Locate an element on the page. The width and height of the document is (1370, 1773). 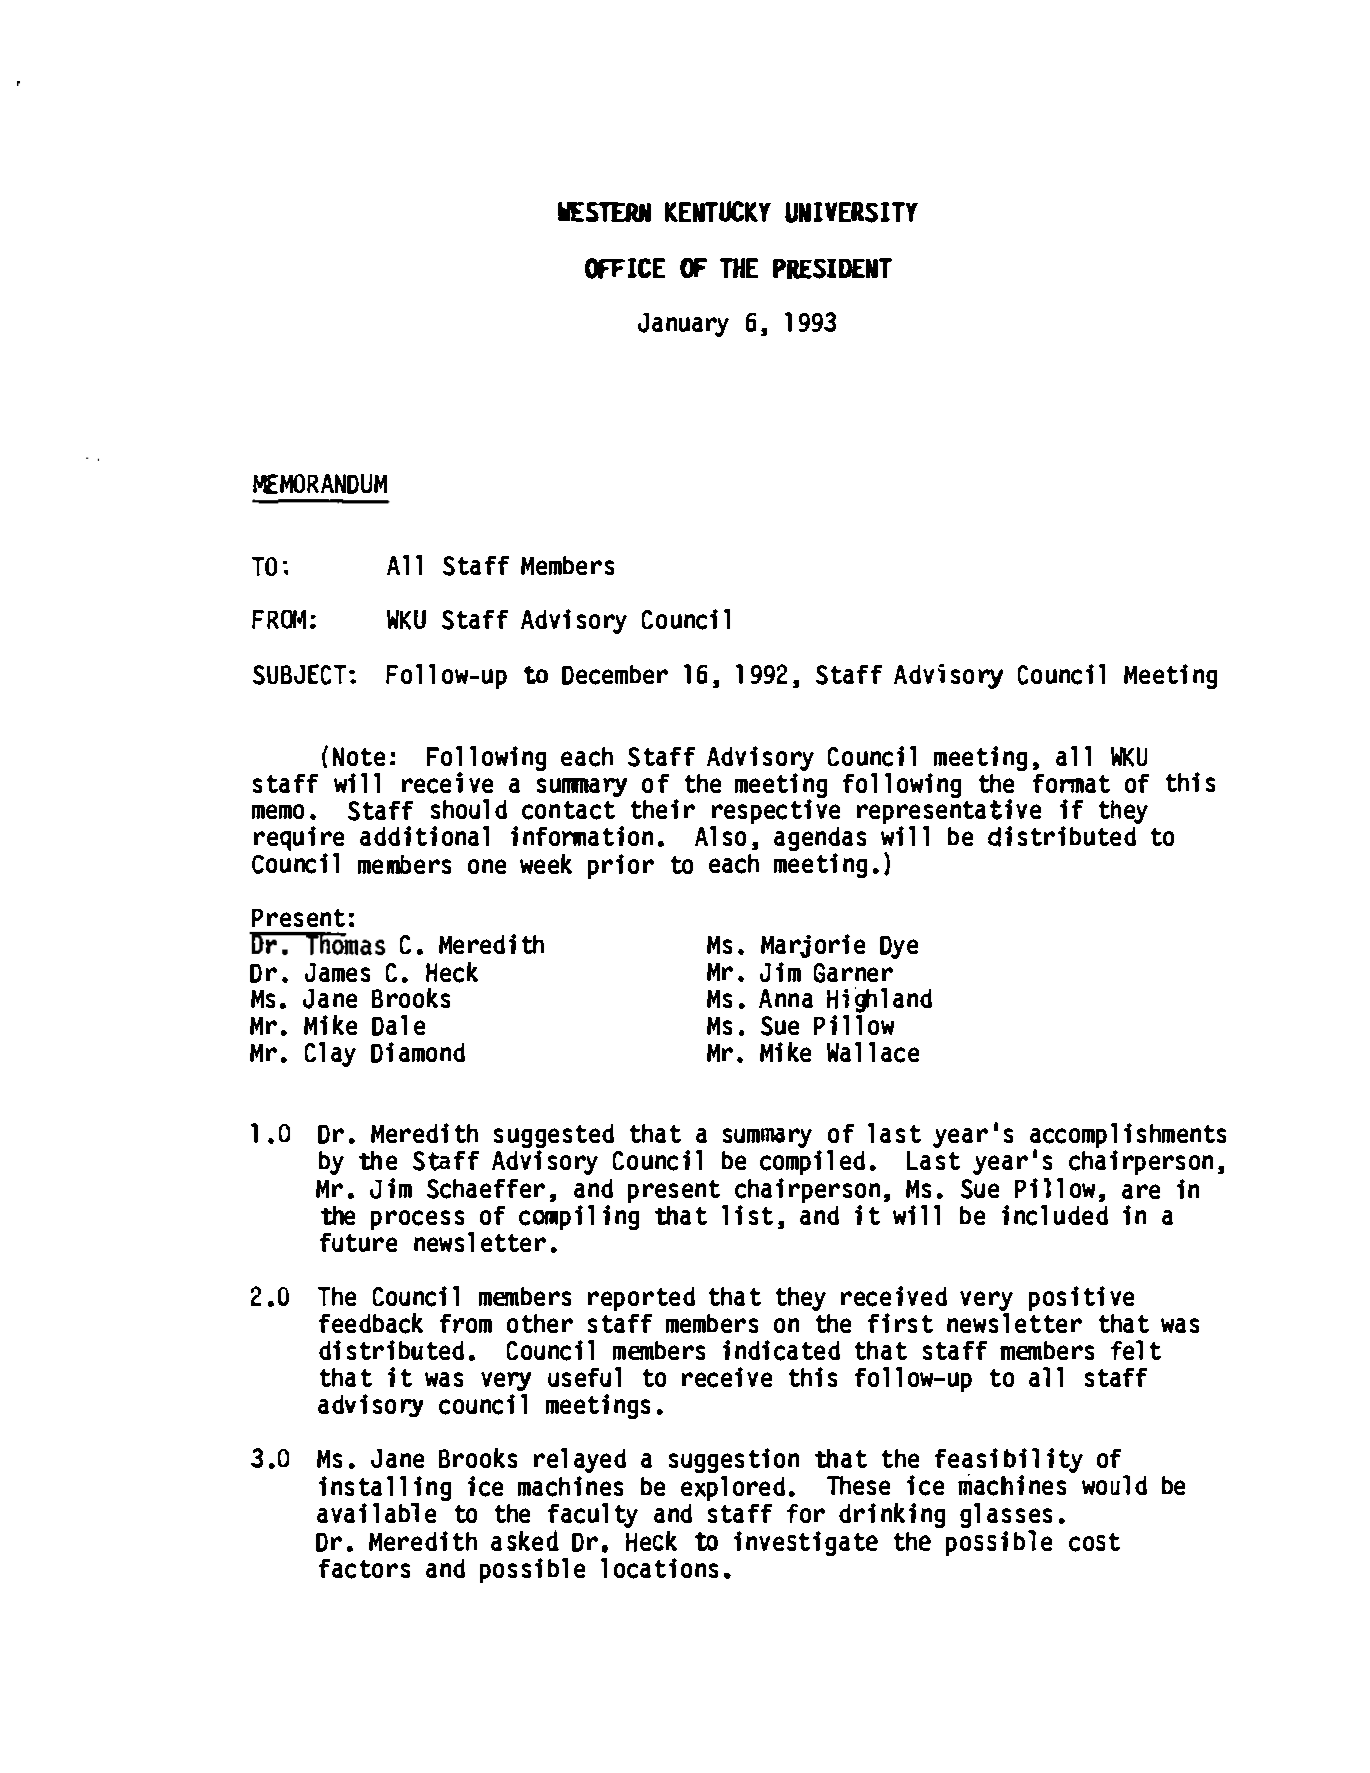
additional is located at coordinates (424, 836).
